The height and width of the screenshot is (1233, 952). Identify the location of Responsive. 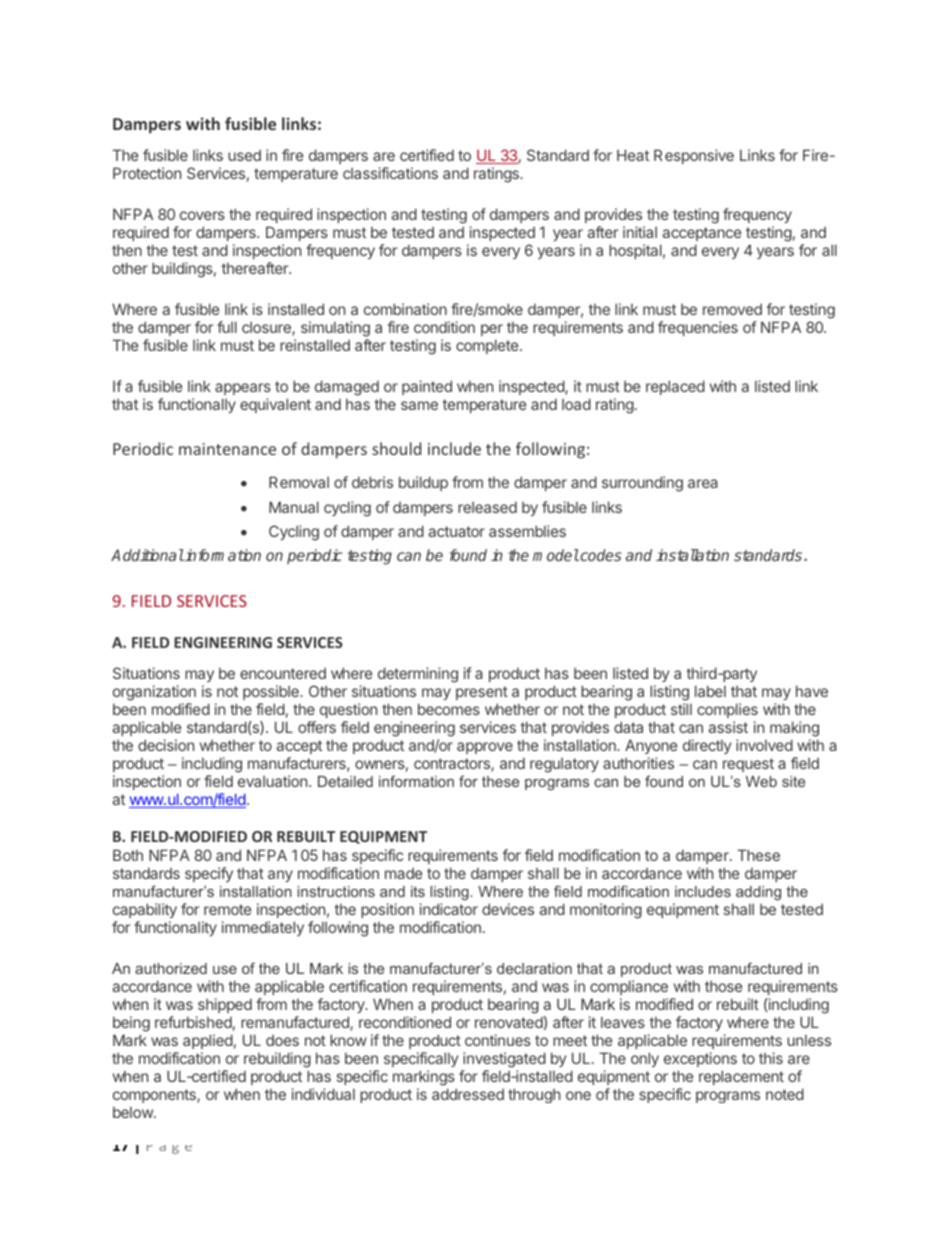
(694, 156).
